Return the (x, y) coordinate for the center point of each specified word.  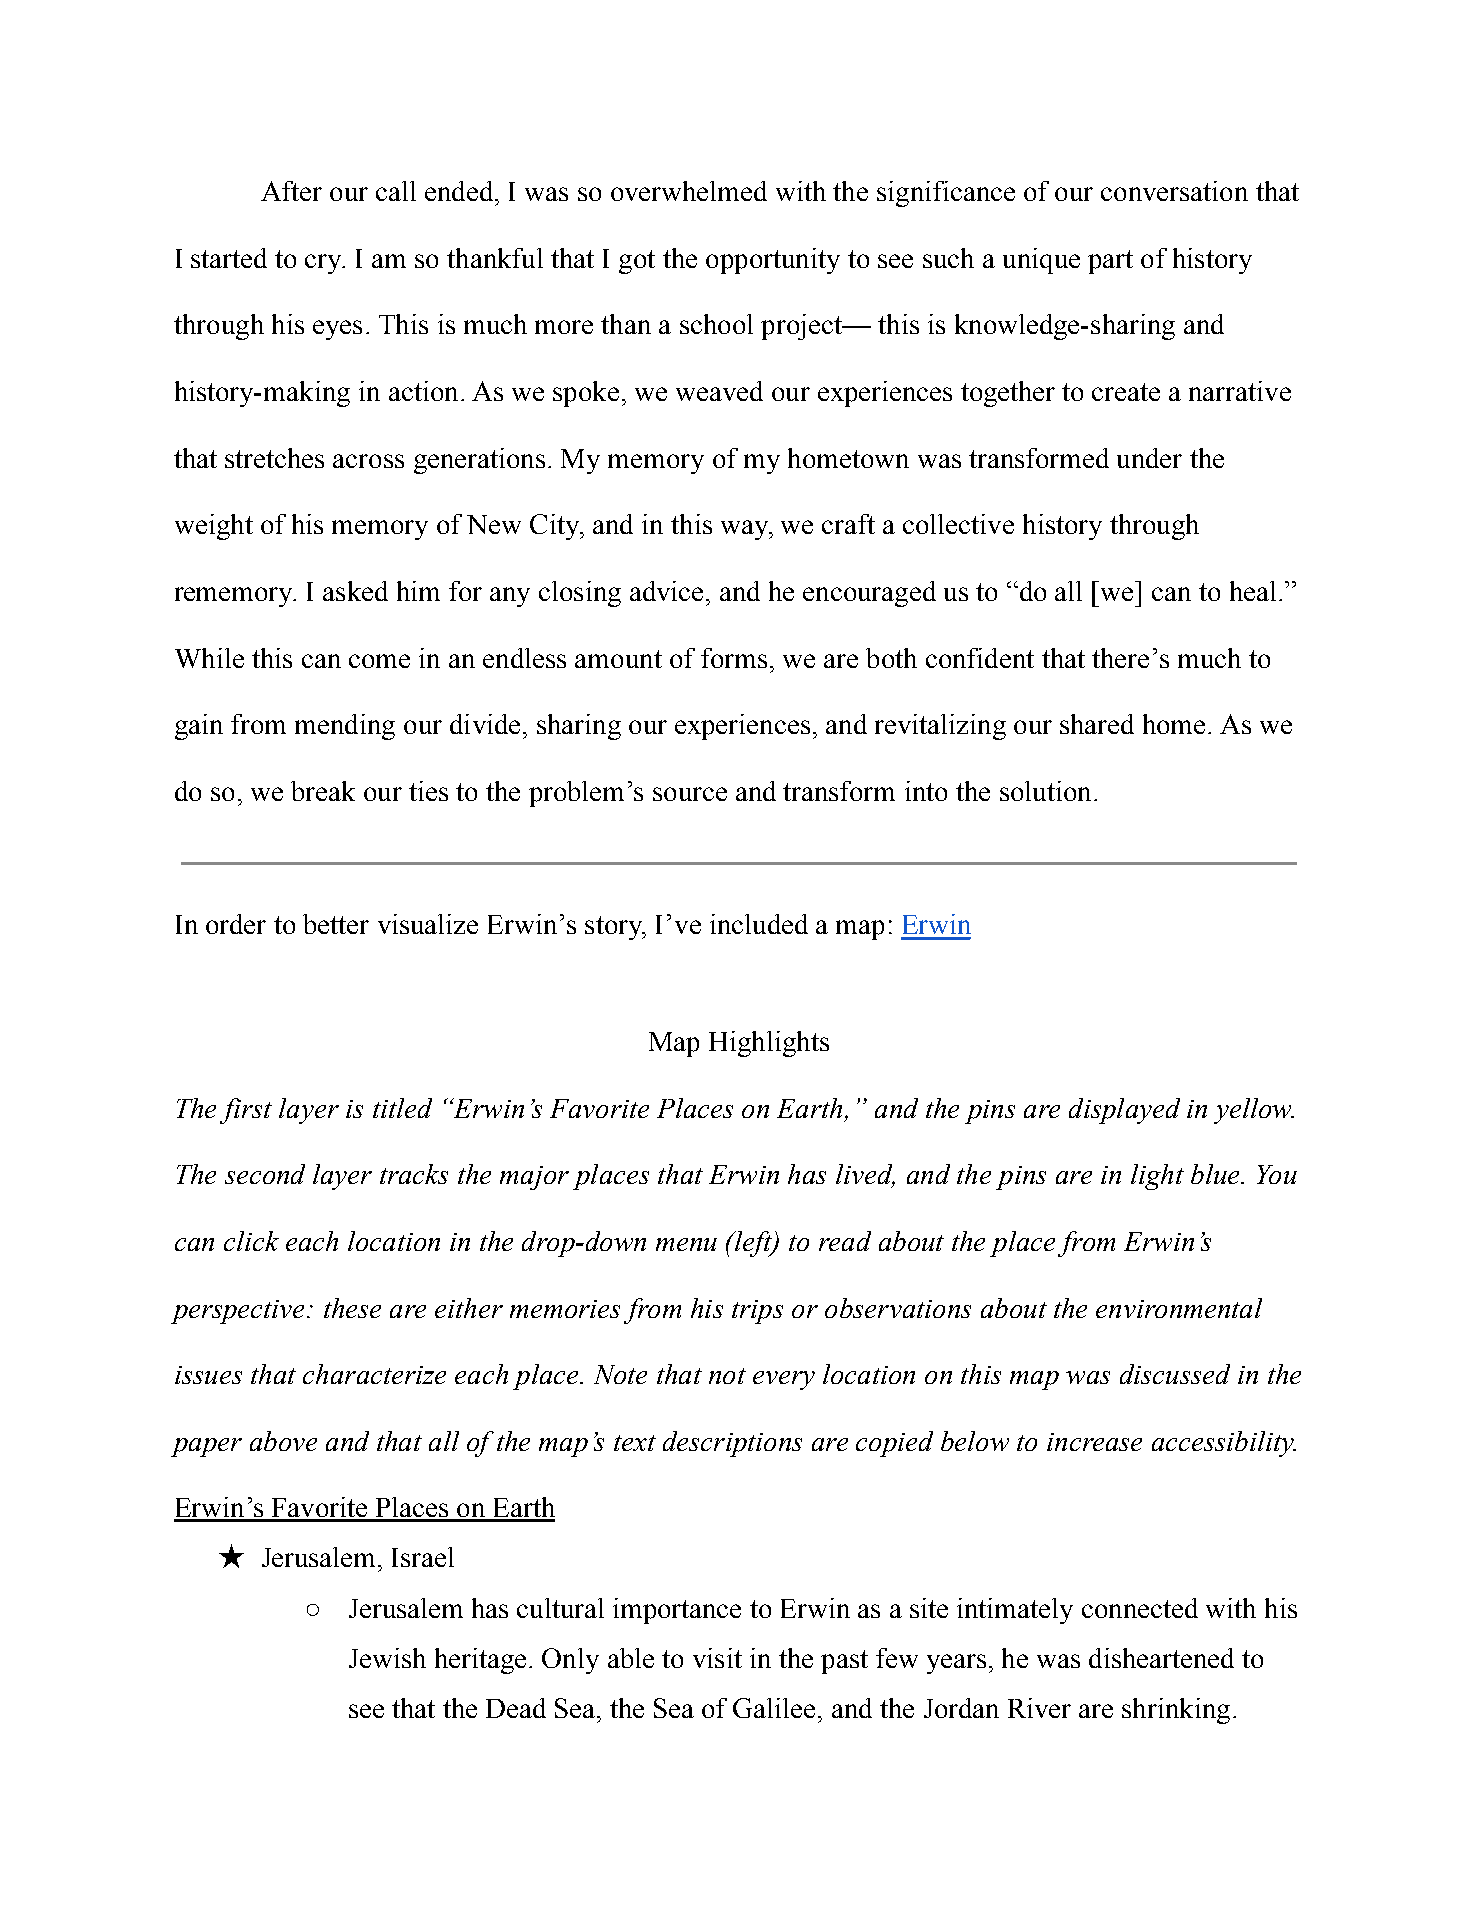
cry (324, 264)
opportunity (773, 261)
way (746, 530)
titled (402, 1108)
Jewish (387, 1658)
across (368, 461)
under (1149, 458)
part (1110, 262)
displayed (1124, 1111)
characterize (374, 1374)
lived (865, 1175)
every (784, 1380)
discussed (1175, 1374)
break (323, 791)
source (690, 794)
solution (1045, 791)
